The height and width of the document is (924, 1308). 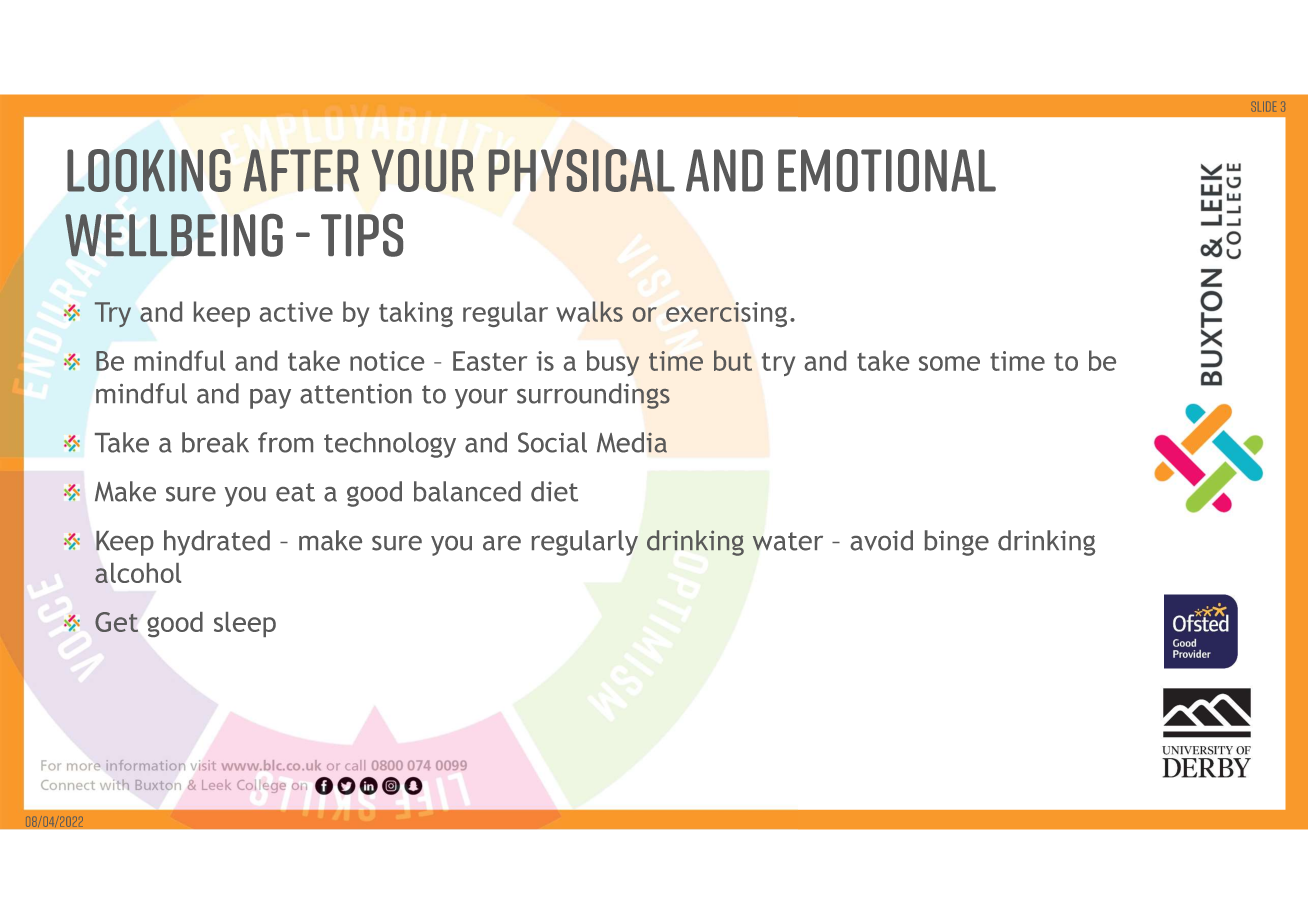 What do you see at coordinates (295, 492) in the document?
I see `eat` at bounding box center [295, 492].
